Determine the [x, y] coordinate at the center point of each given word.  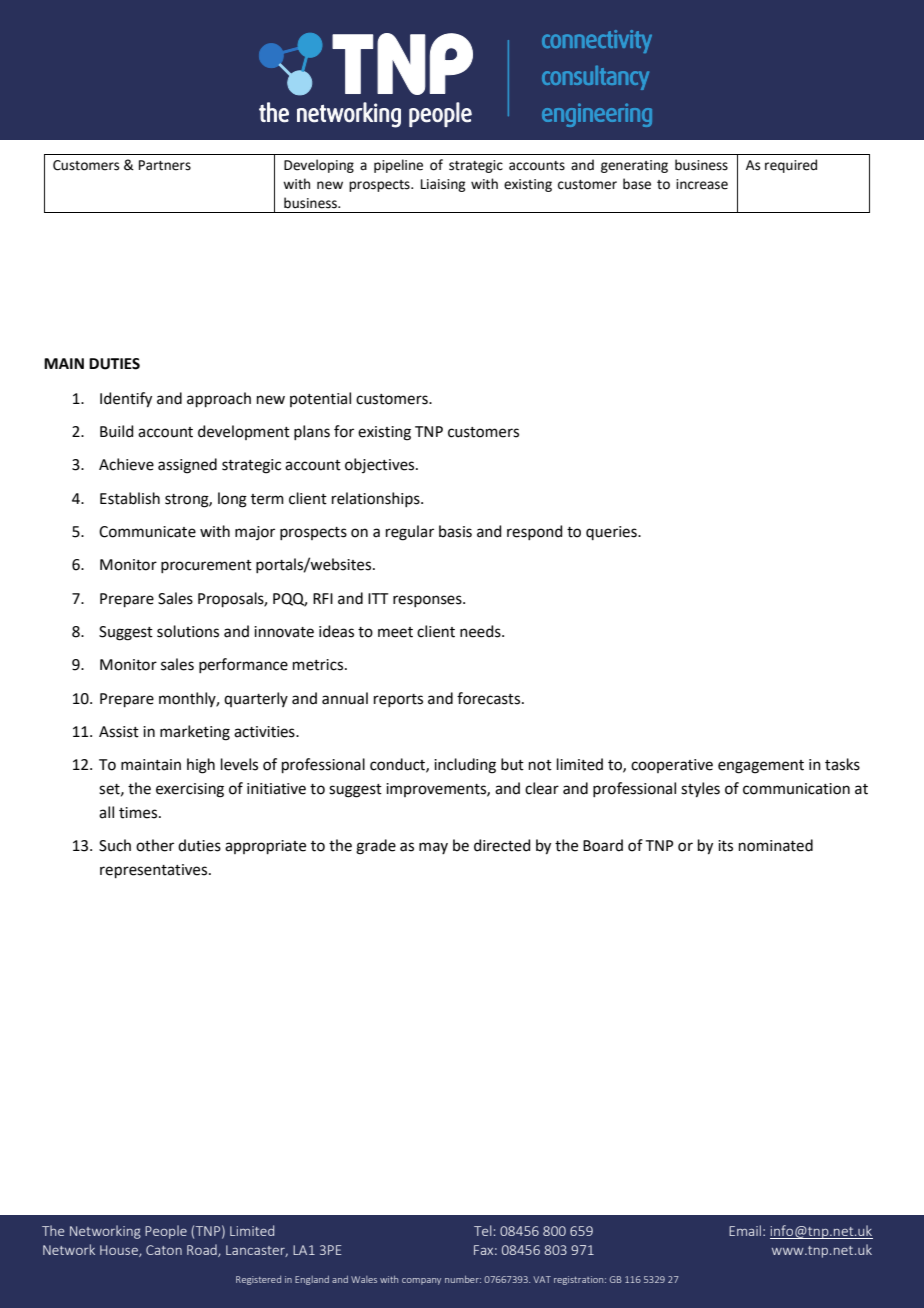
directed [502, 845]
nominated [776, 845]
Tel [483, 1230]
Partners [165, 165]
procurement [206, 566]
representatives [155, 871]
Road [203, 1250]
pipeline [398, 166]
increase [702, 184]
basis [455, 531]
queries [612, 533]
